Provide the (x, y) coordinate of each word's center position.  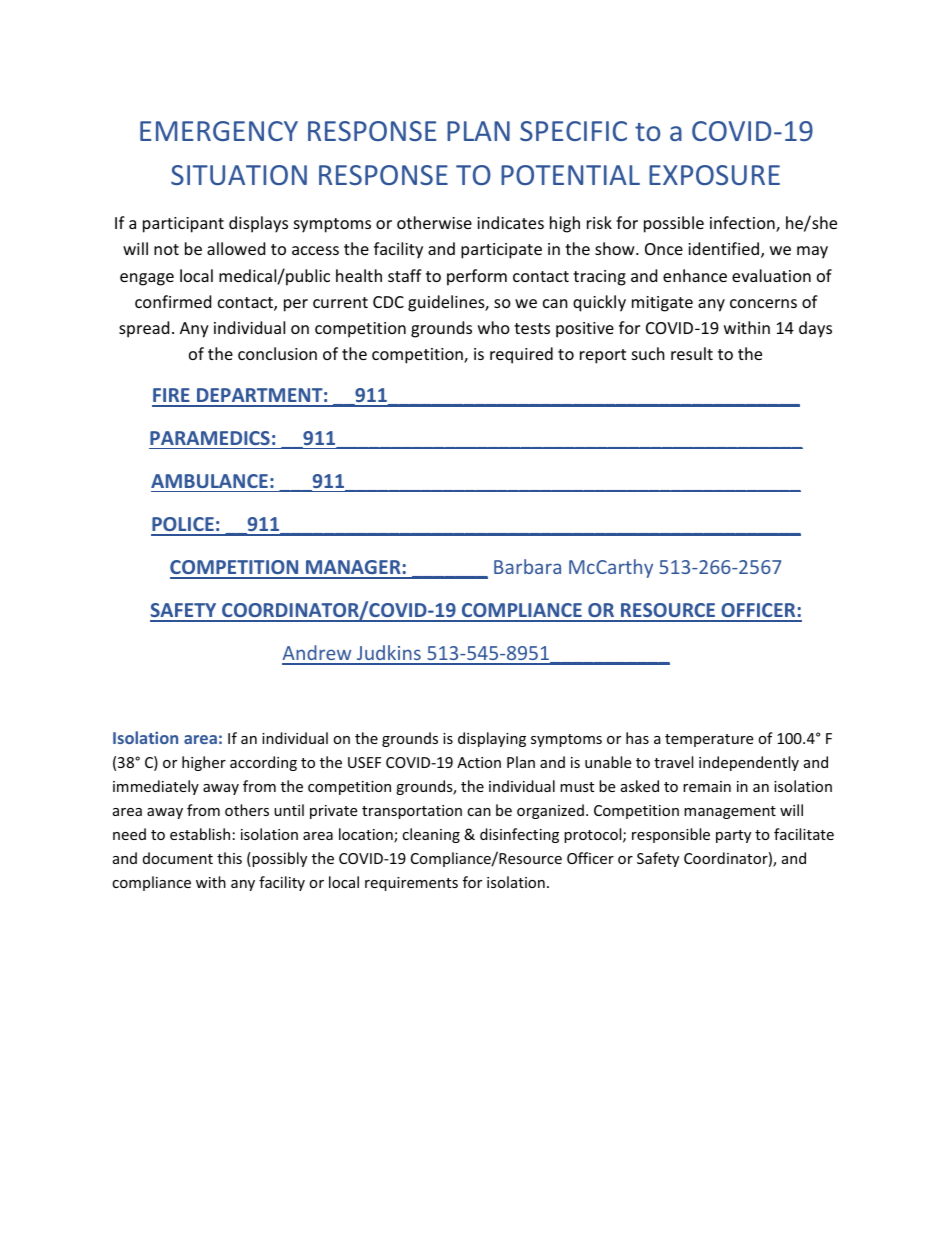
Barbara (527, 566)
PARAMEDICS (210, 438)
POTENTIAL (570, 175)
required (521, 355)
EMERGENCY (219, 131)
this (229, 858)
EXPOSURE (714, 175)
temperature (709, 740)
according (263, 763)
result (692, 353)
